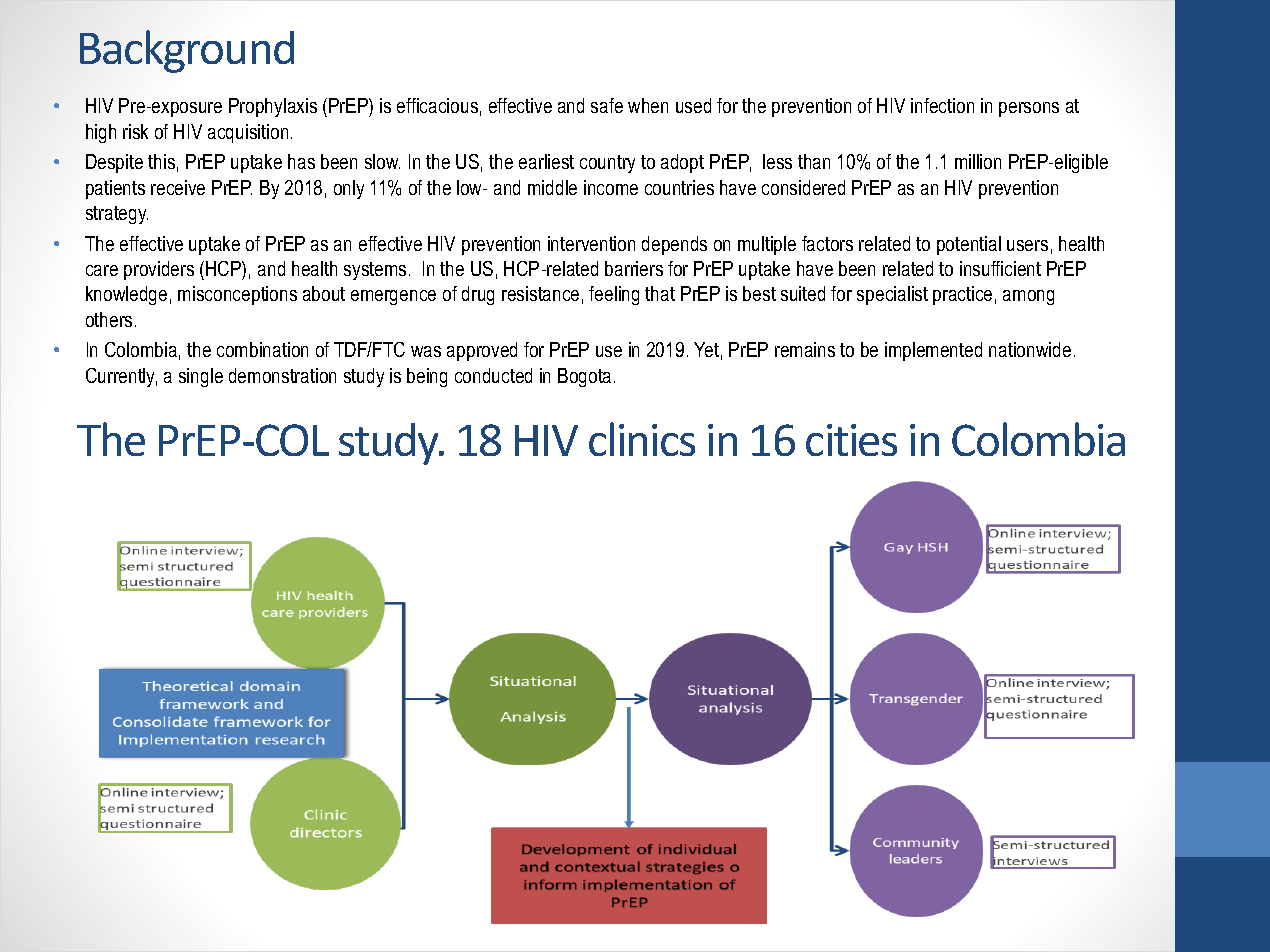 The image size is (1270, 952). I want to click on earliest, so click(546, 161).
